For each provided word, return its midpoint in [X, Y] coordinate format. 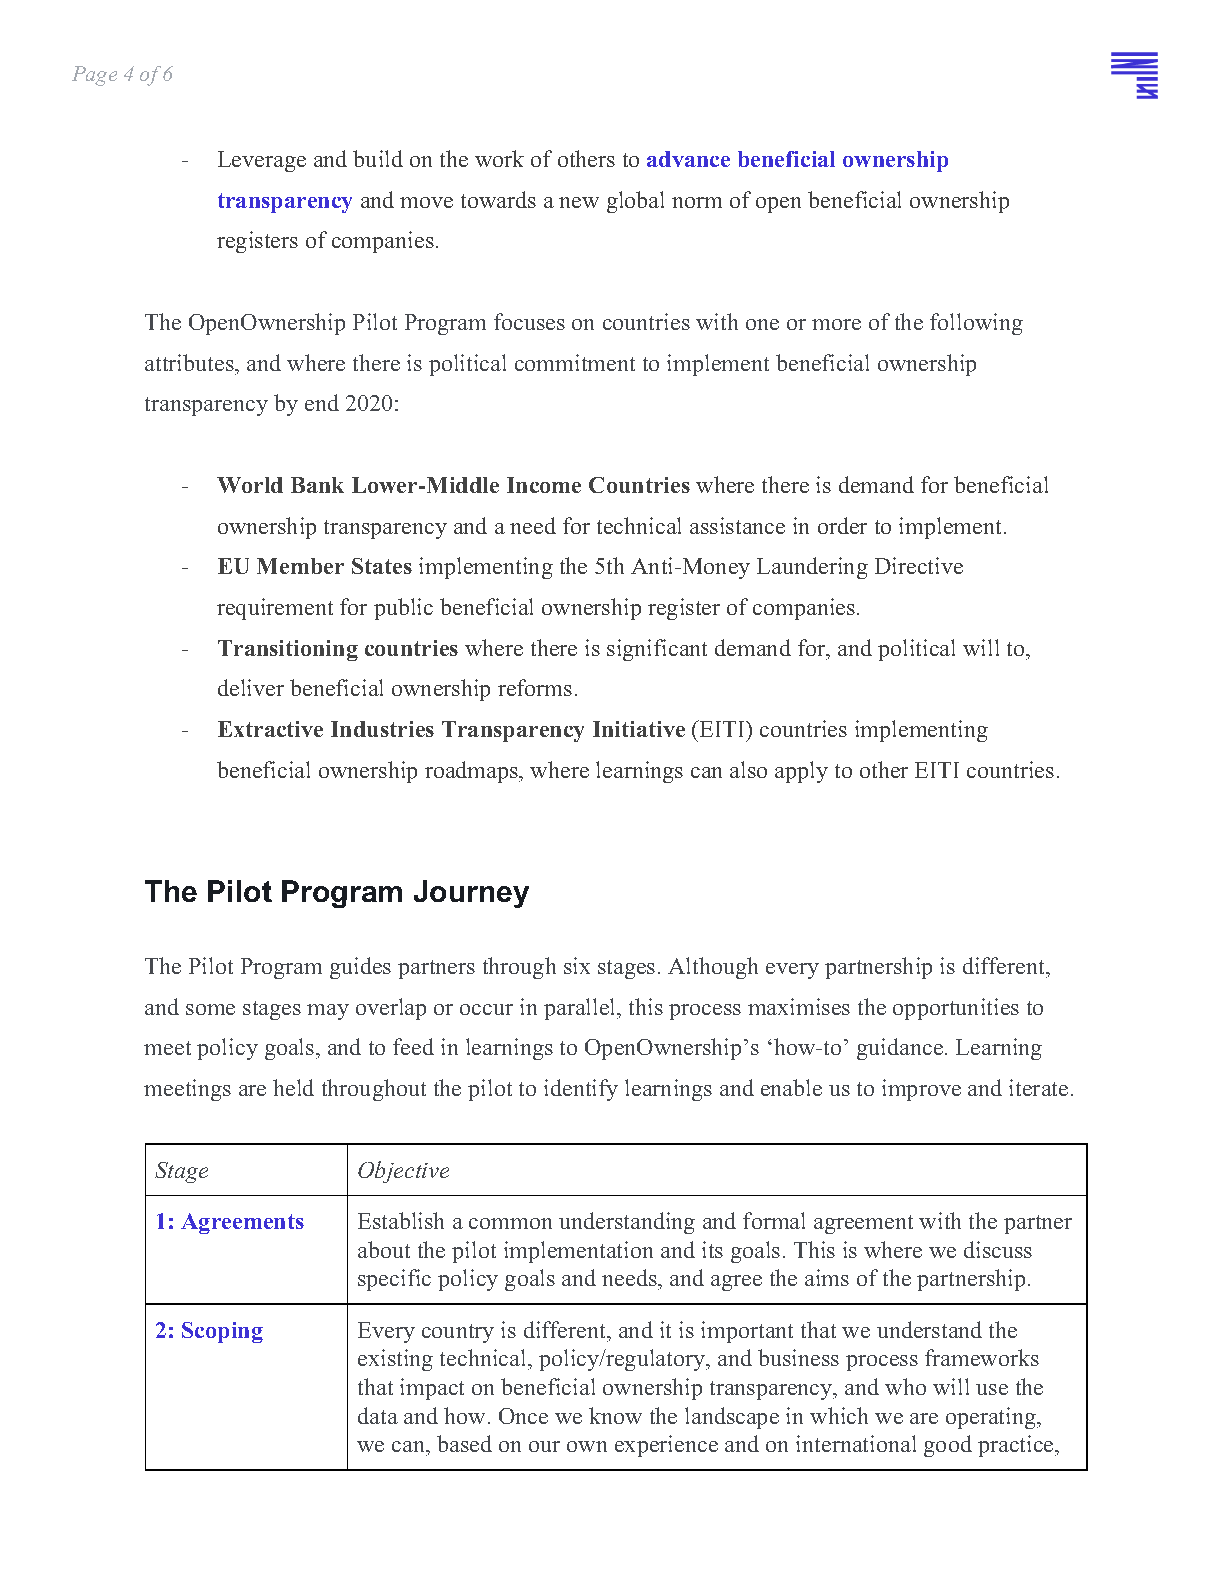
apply [801, 772]
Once [523, 1416]
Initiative [639, 729]
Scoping [222, 1332]
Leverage [262, 161]
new [579, 202]
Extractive [270, 729]
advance [688, 159]
